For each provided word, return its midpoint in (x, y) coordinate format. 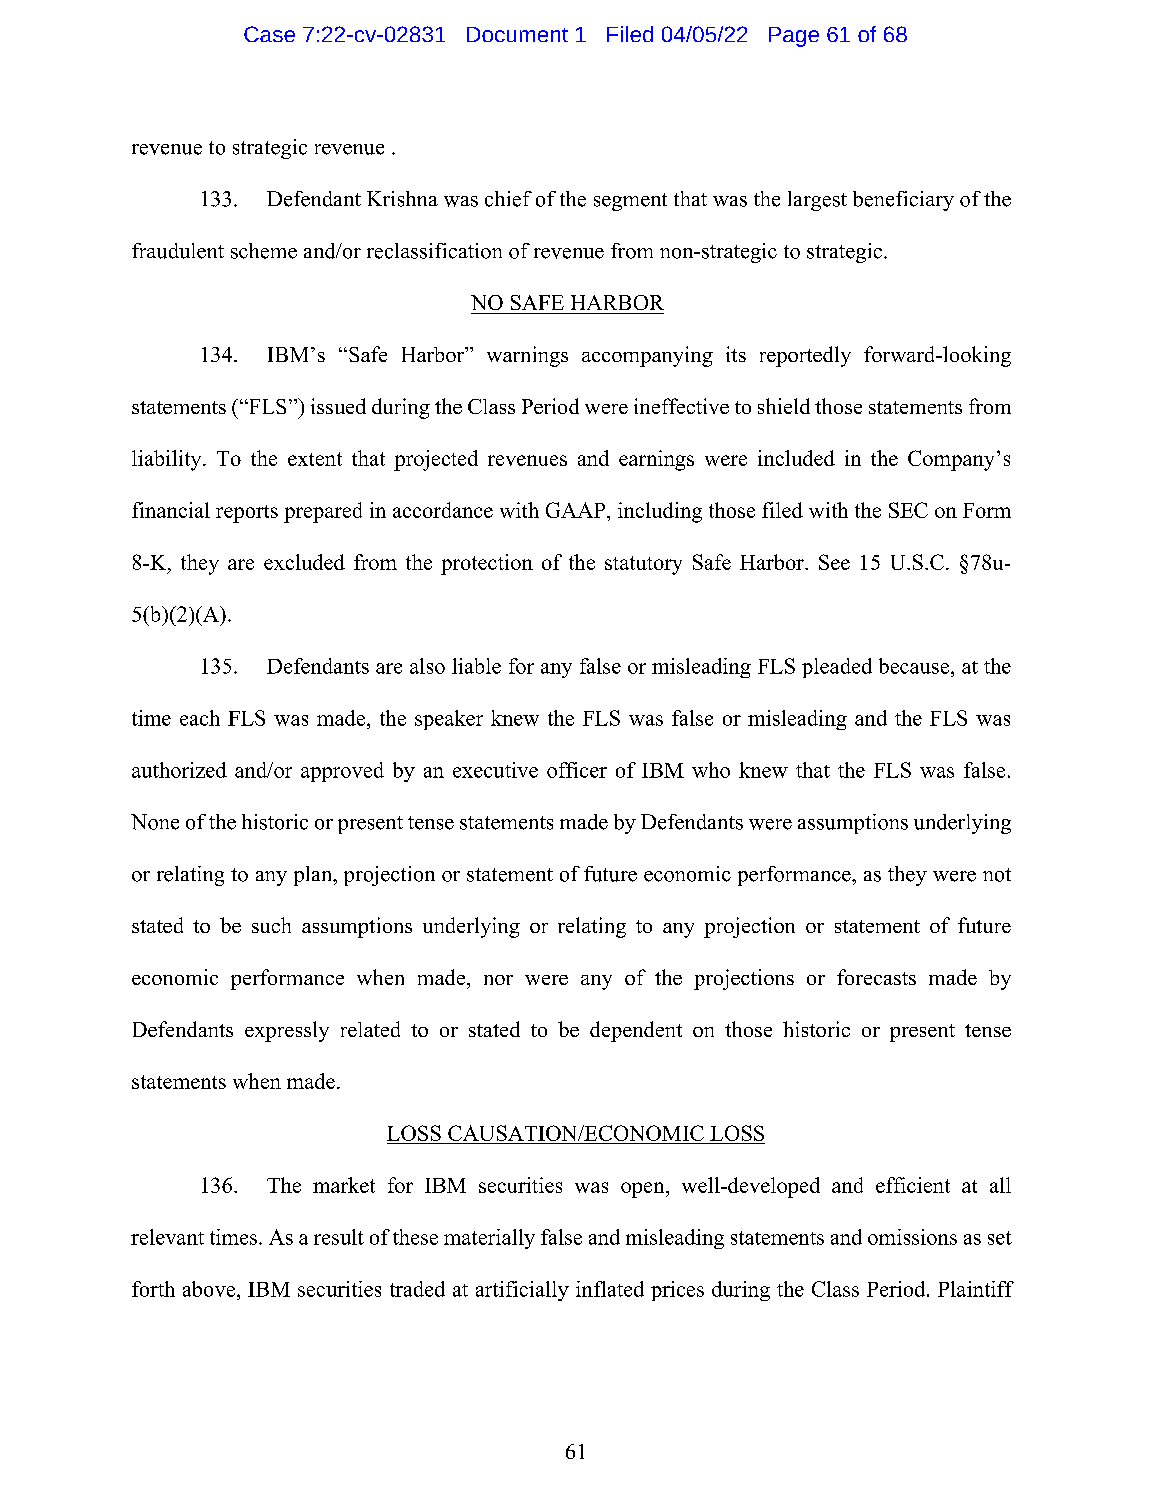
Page (794, 37)
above (210, 1289)
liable (476, 666)
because (914, 666)
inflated (610, 1289)
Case (269, 34)
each (200, 718)
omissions (912, 1237)
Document (517, 34)
